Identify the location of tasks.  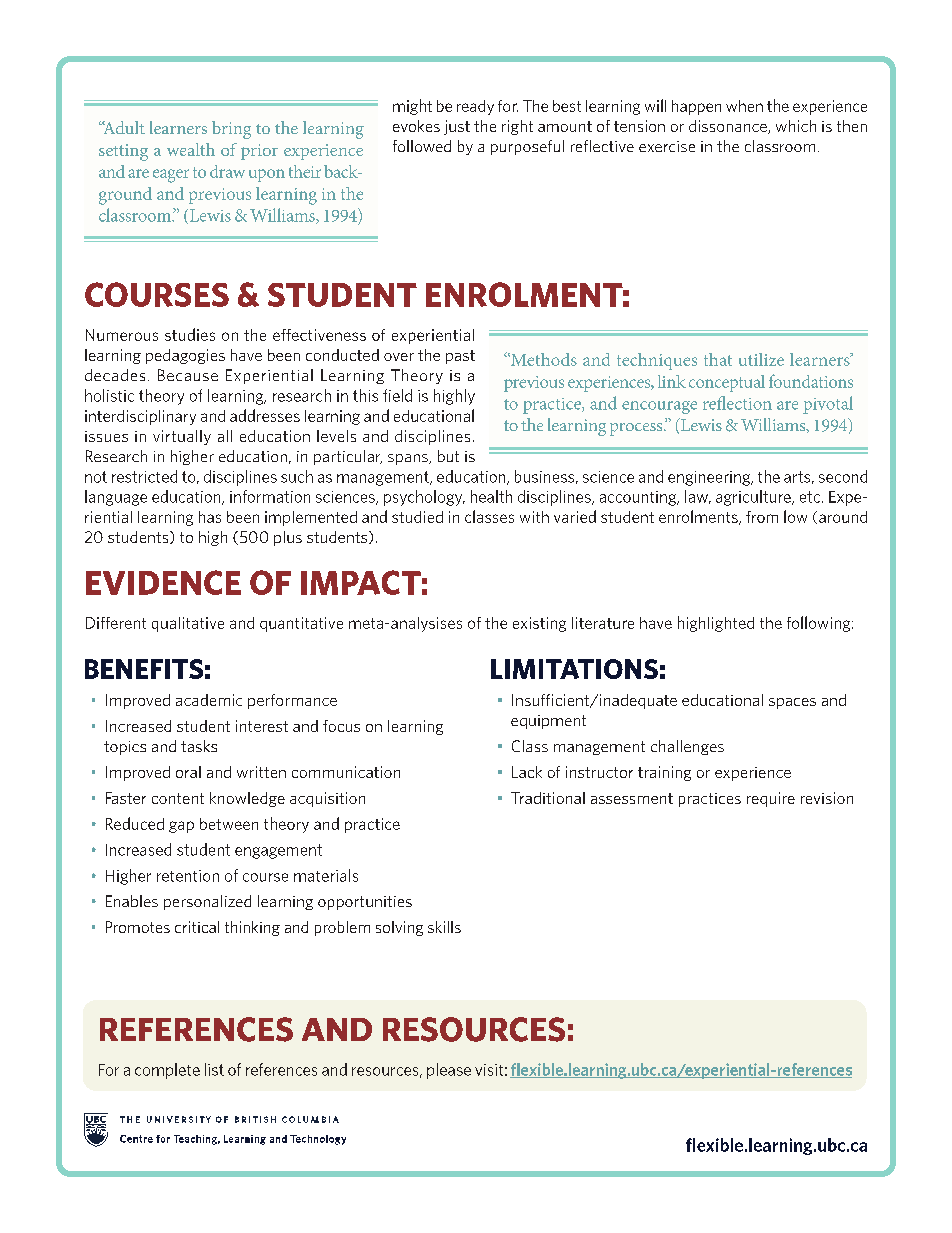
(199, 746).
